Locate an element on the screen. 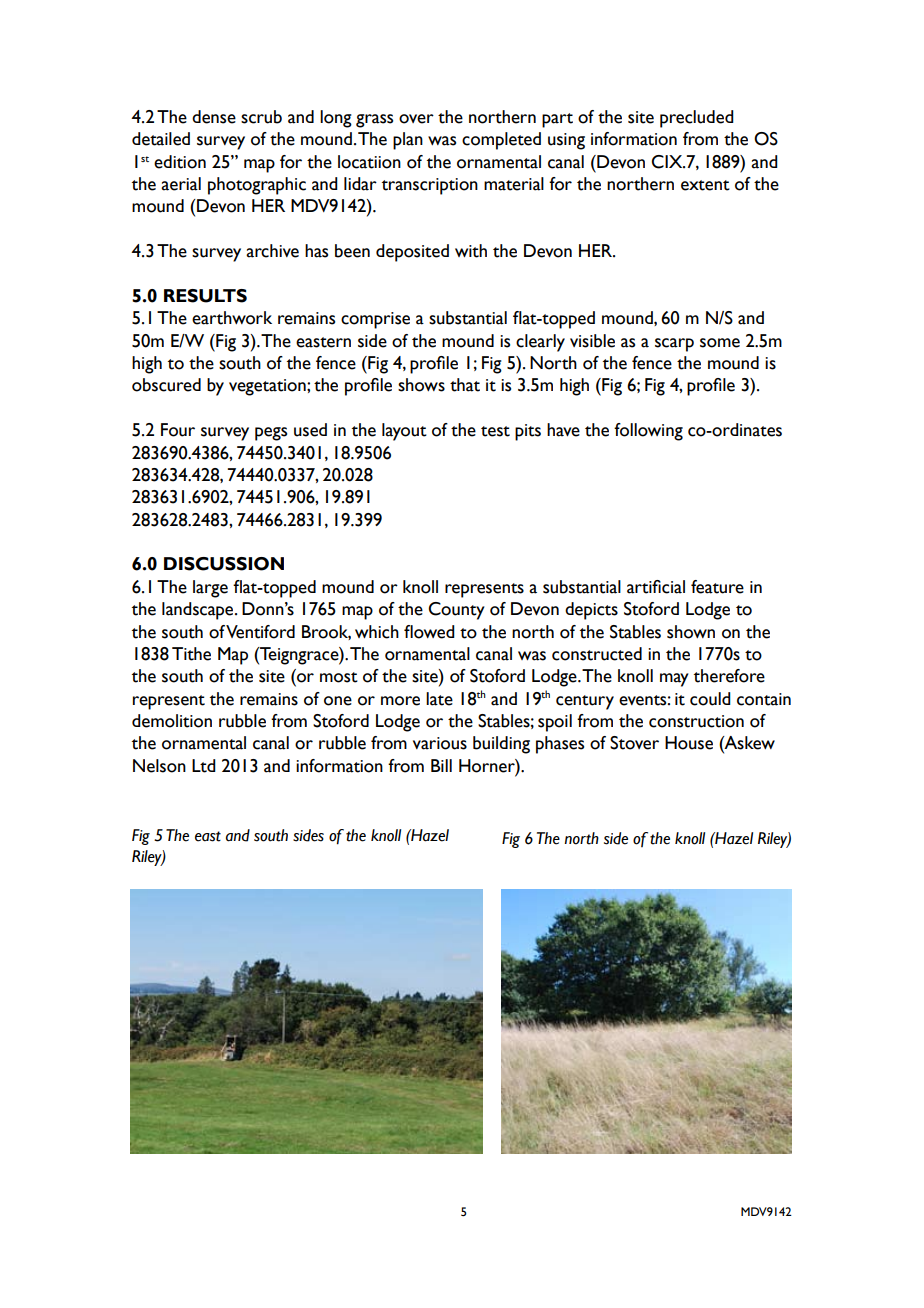  precluded is located at coordinates (697, 119).
